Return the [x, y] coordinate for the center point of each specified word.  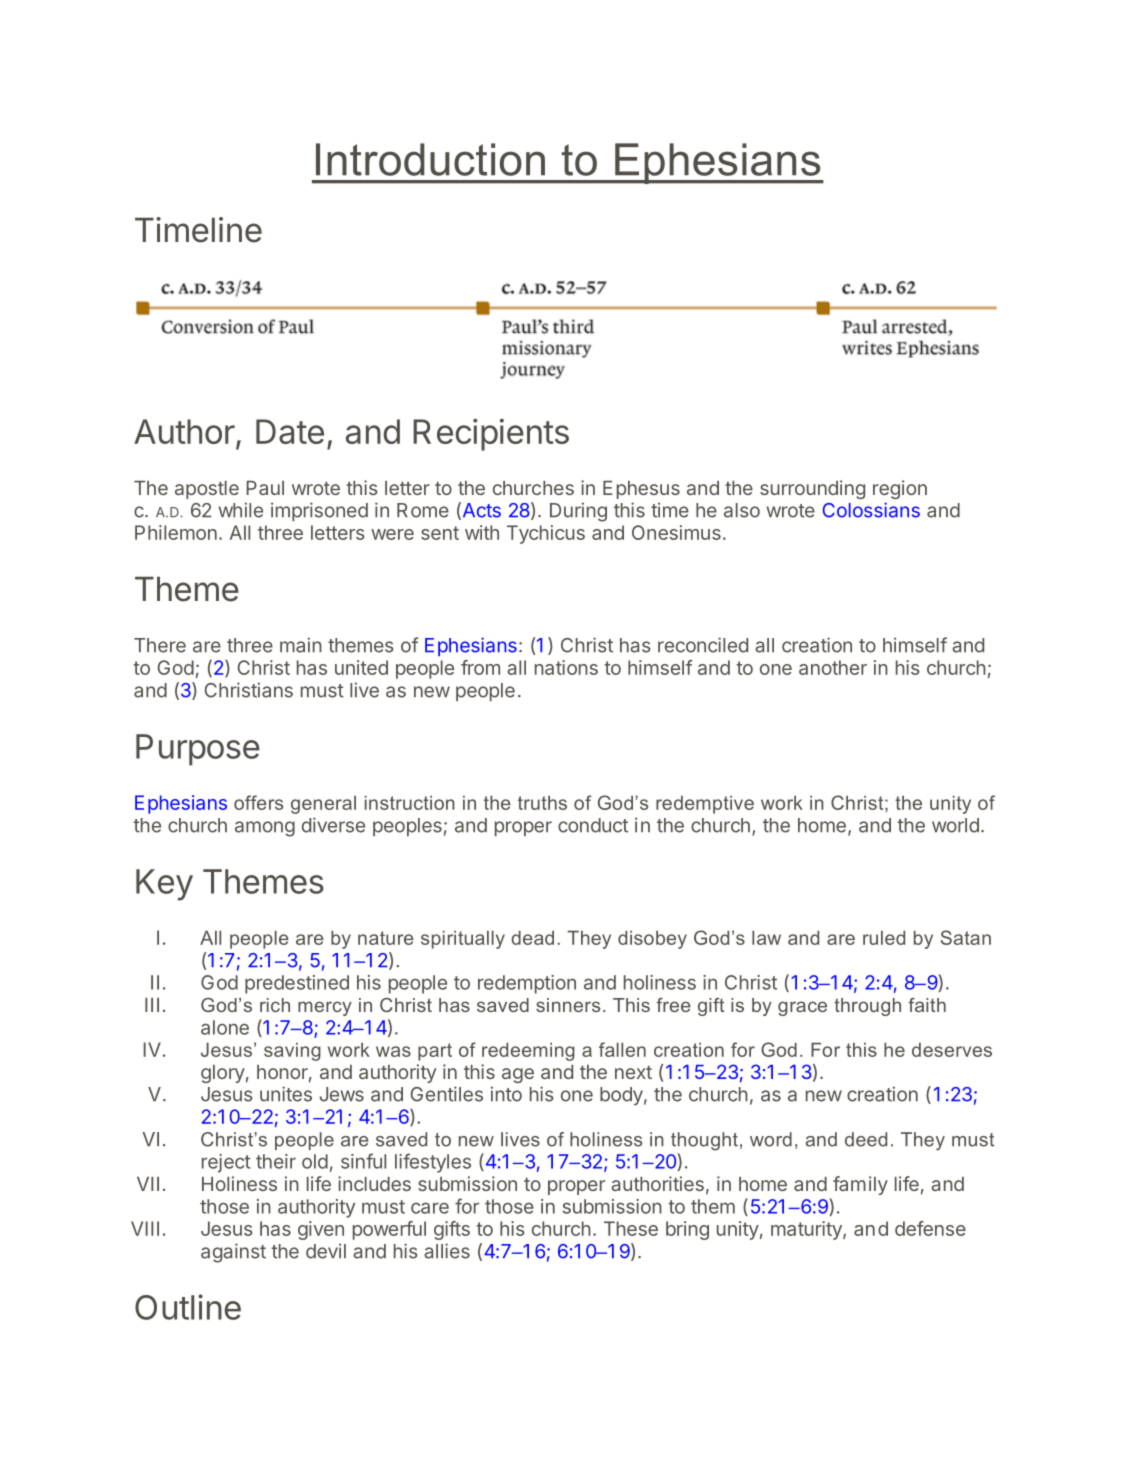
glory [223, 1074]
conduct [593, 825]
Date [290, 431]
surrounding [812, 489]
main [301, 645]
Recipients [491, 435]
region [900, 489]
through [867, 1007]
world [955, 825]
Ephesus [641, 490]
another [833, 667]
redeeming [528, 1052]
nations [566, 667]
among [265, 829]
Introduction [430, 159]
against [233, 1253]
